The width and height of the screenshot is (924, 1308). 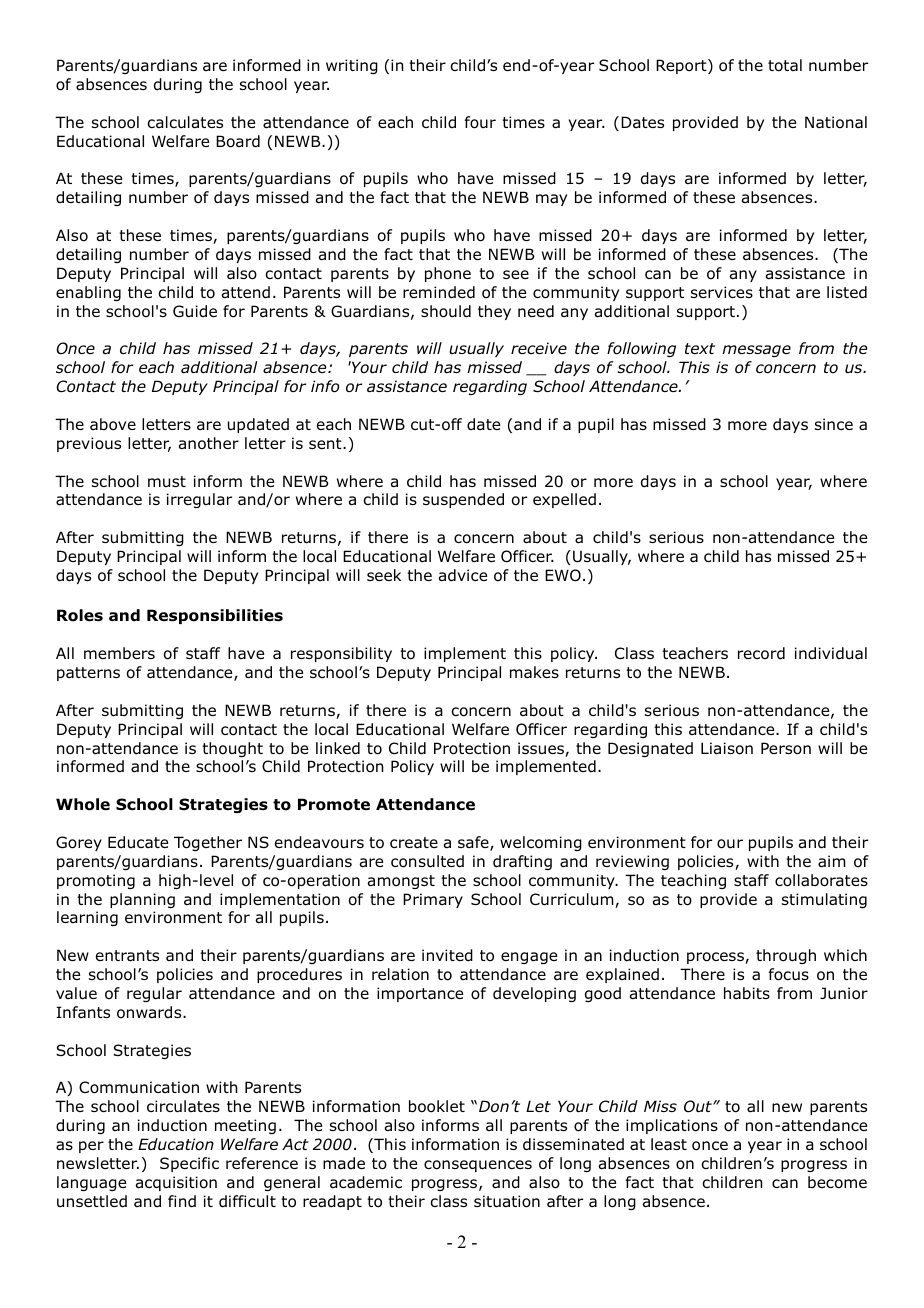 I want to click on calculates, so click(x=185, y=122).
